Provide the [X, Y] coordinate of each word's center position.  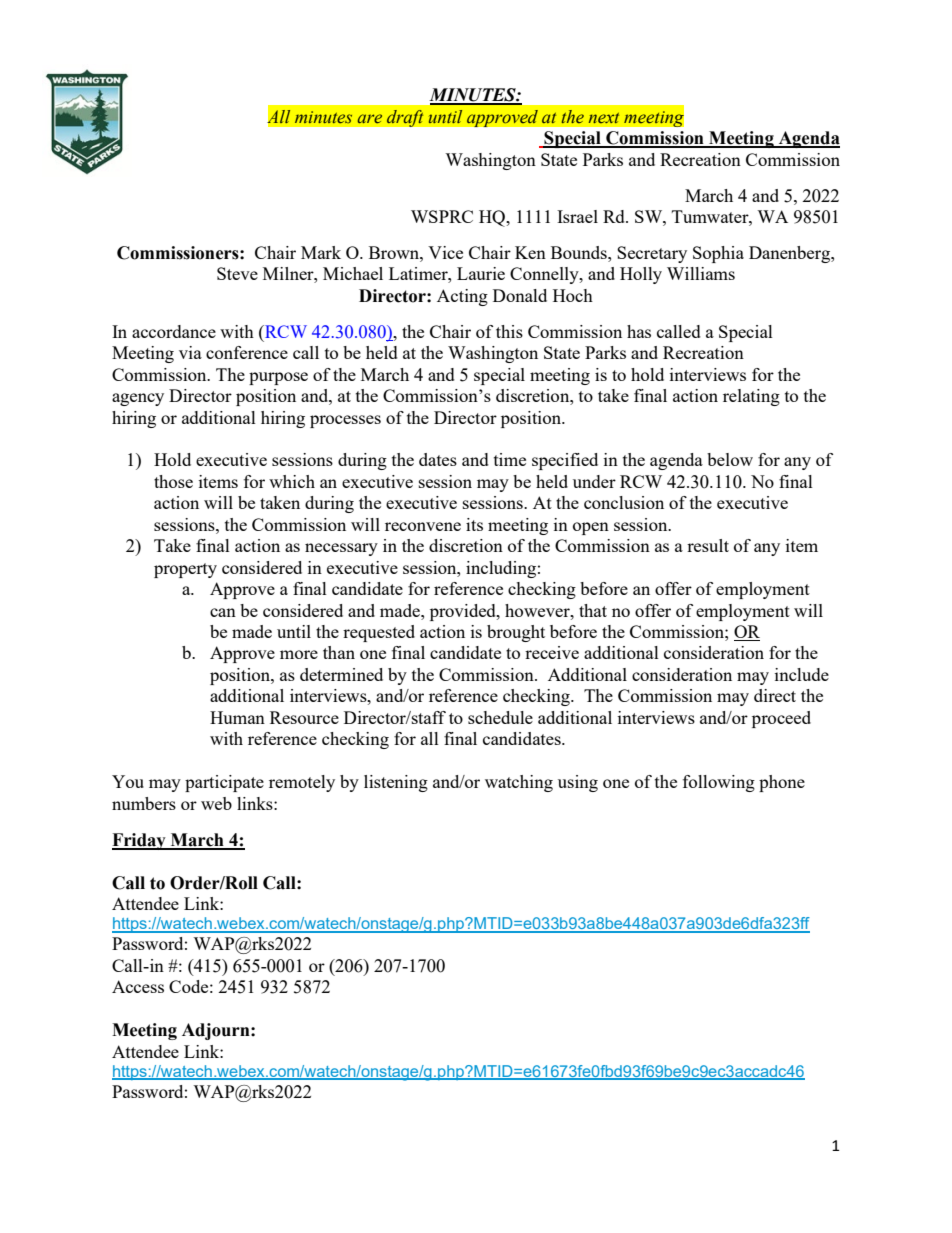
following [719, 783]
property [185, 570]
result [708, 545]
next [604, 118]
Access [138, 986]
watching [519, 783]
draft [405, 118]
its [474, 524]
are [369, 118]
